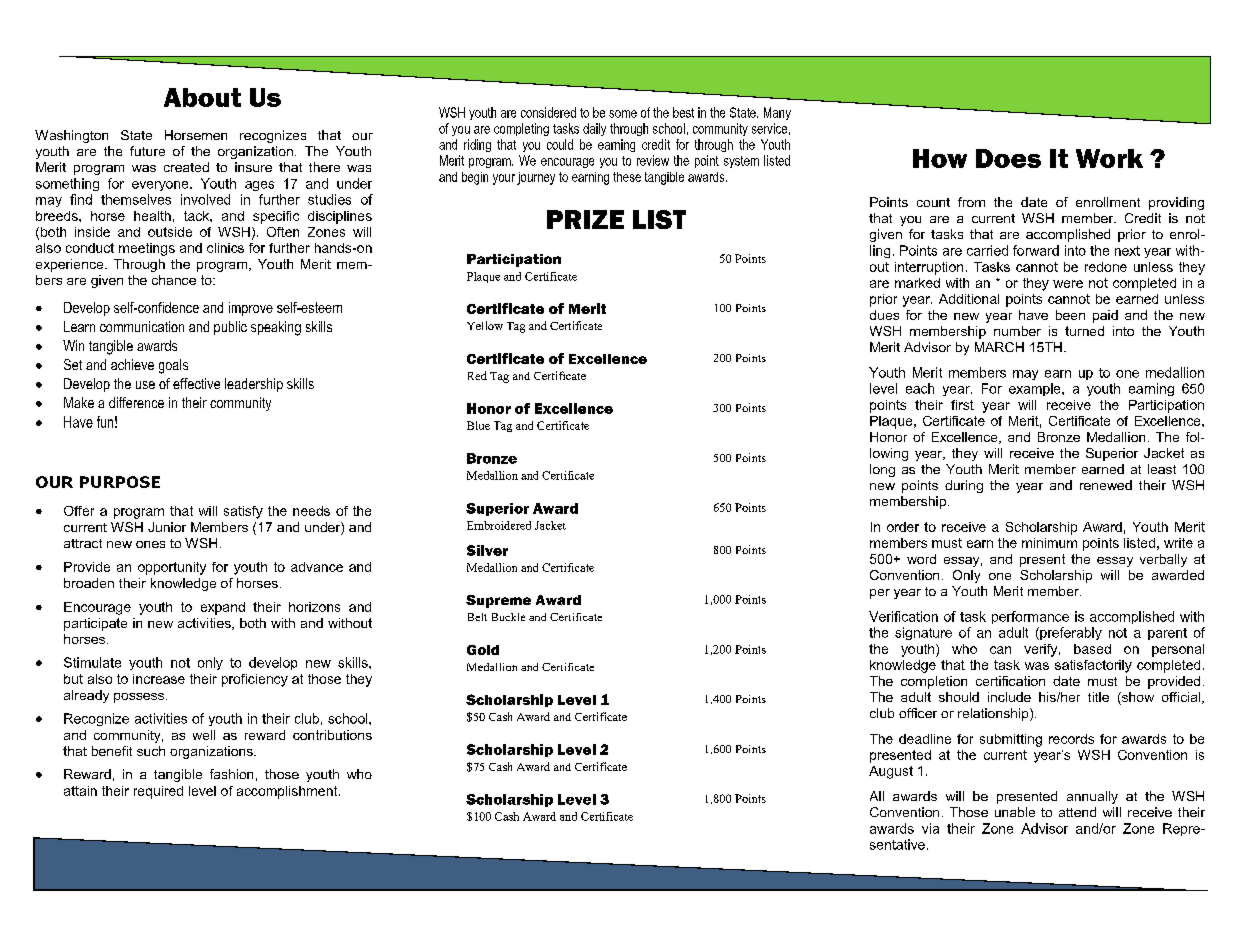 Image resolution: width=1233 pixels, height=952 pixels. What do you see at coordinates (1008, 158) in the screenshot?
I see `Does` at bounding box center [1008, 158].
